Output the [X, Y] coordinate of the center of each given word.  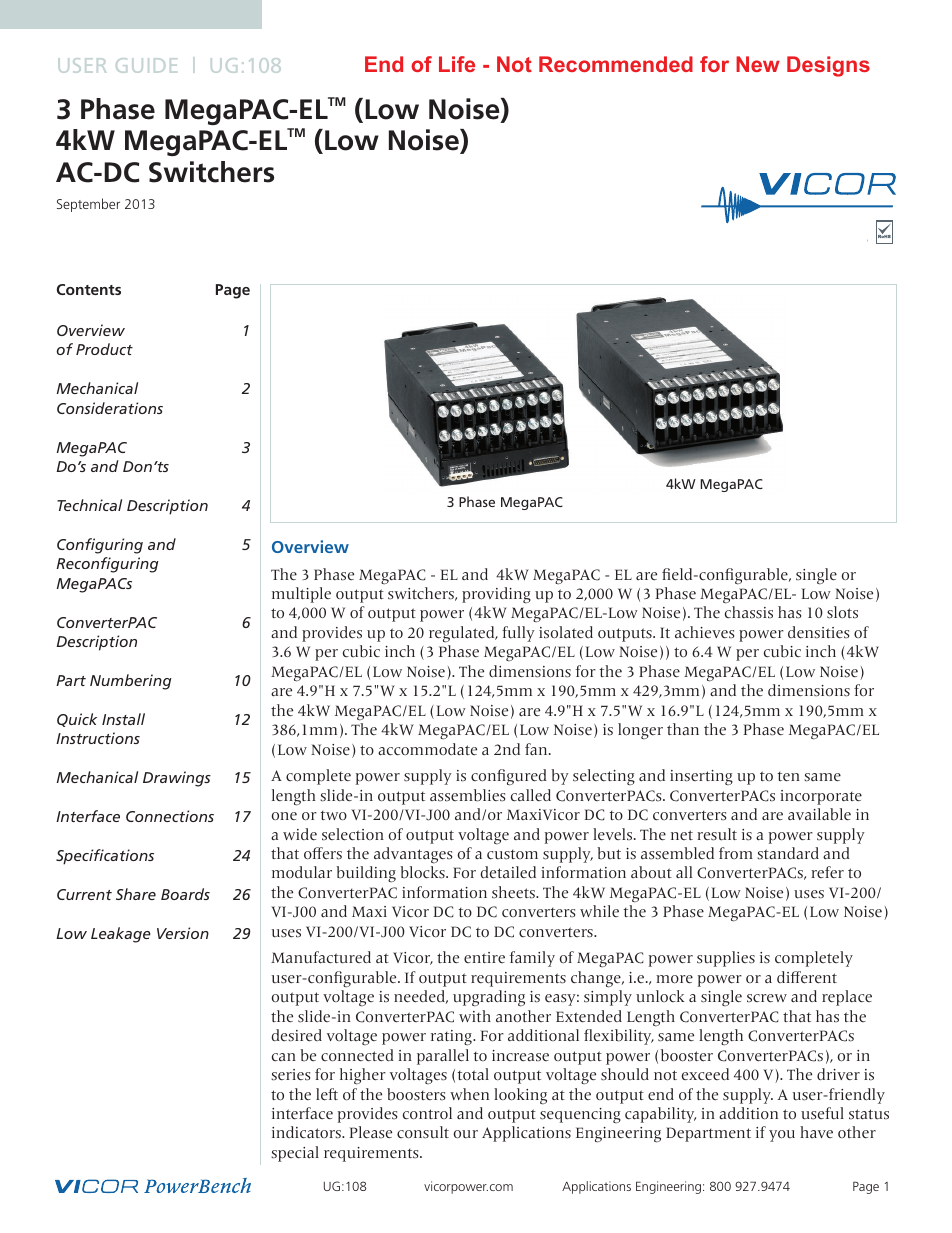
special [295, 1154]
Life [457, 64]
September [88, 205]
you [782, 1136]
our [466, 1134]
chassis [749, 612]
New [758, 64]
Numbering [131, 682]
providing [496, 595]
